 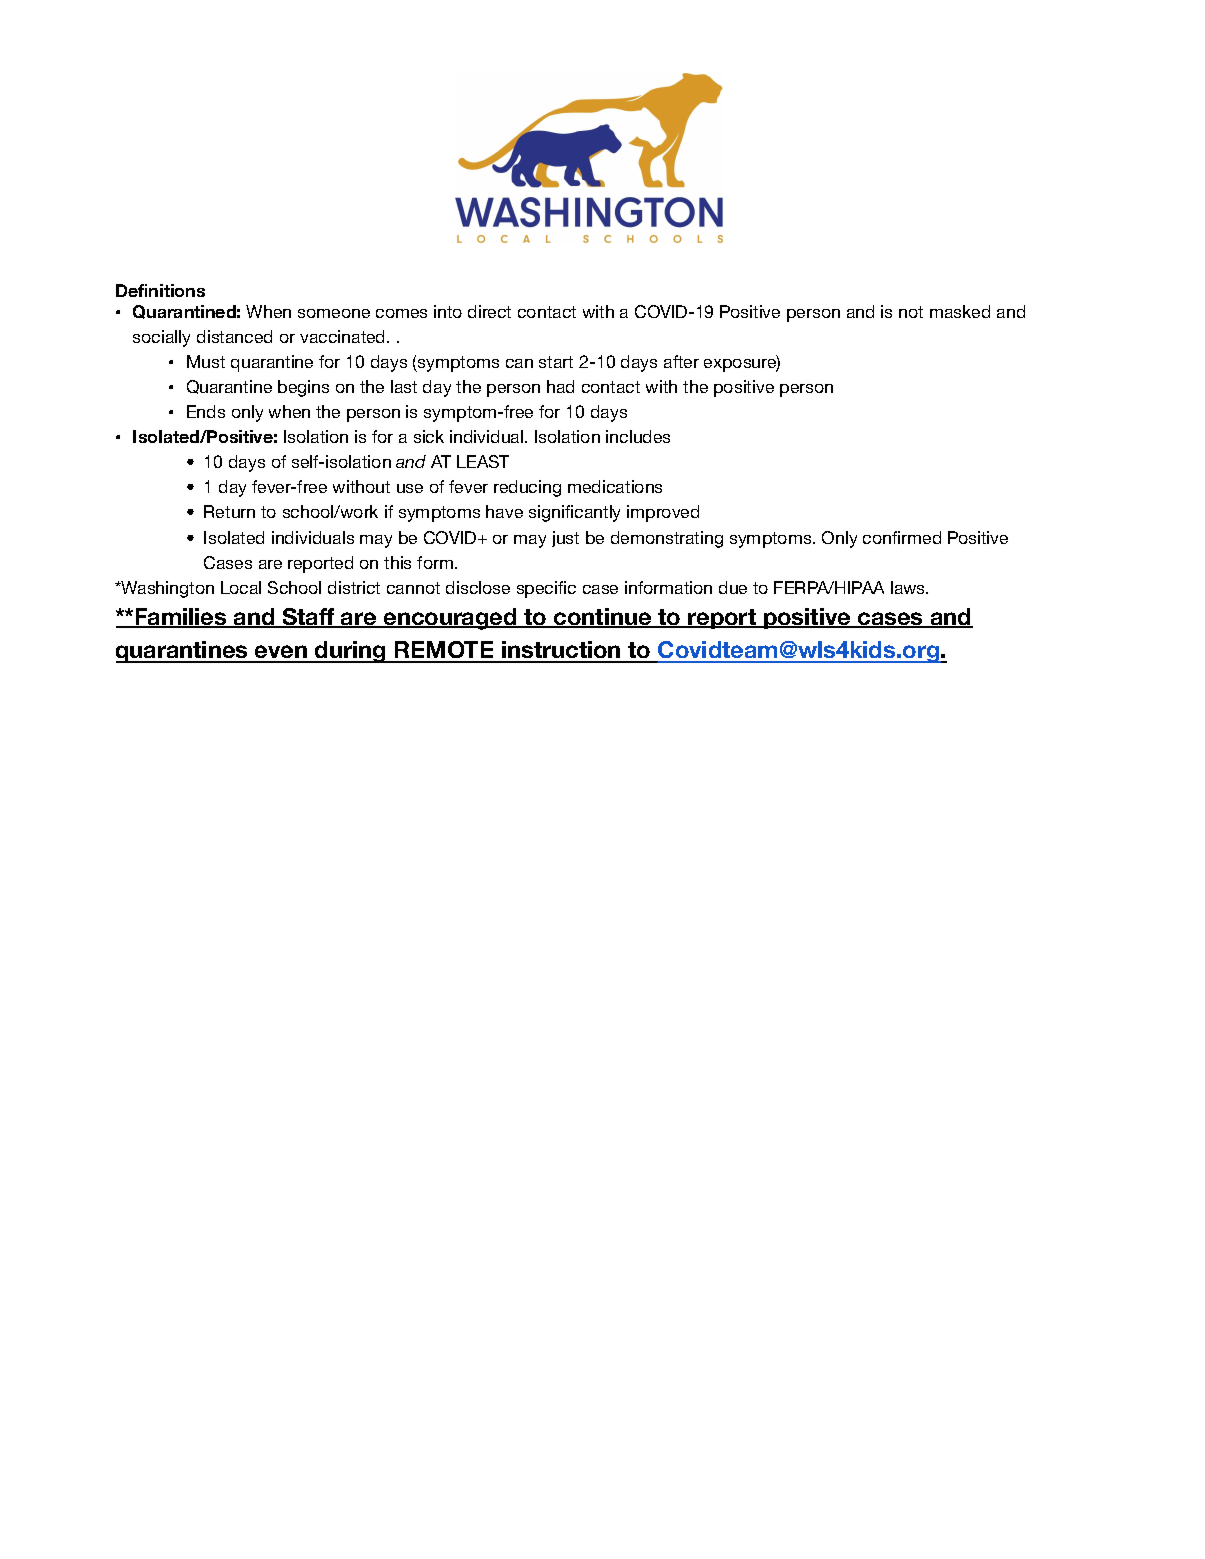 What do you see at coordinates (902, 537) in the image?
I see `confirmed` at bounding box center [902, 537].
